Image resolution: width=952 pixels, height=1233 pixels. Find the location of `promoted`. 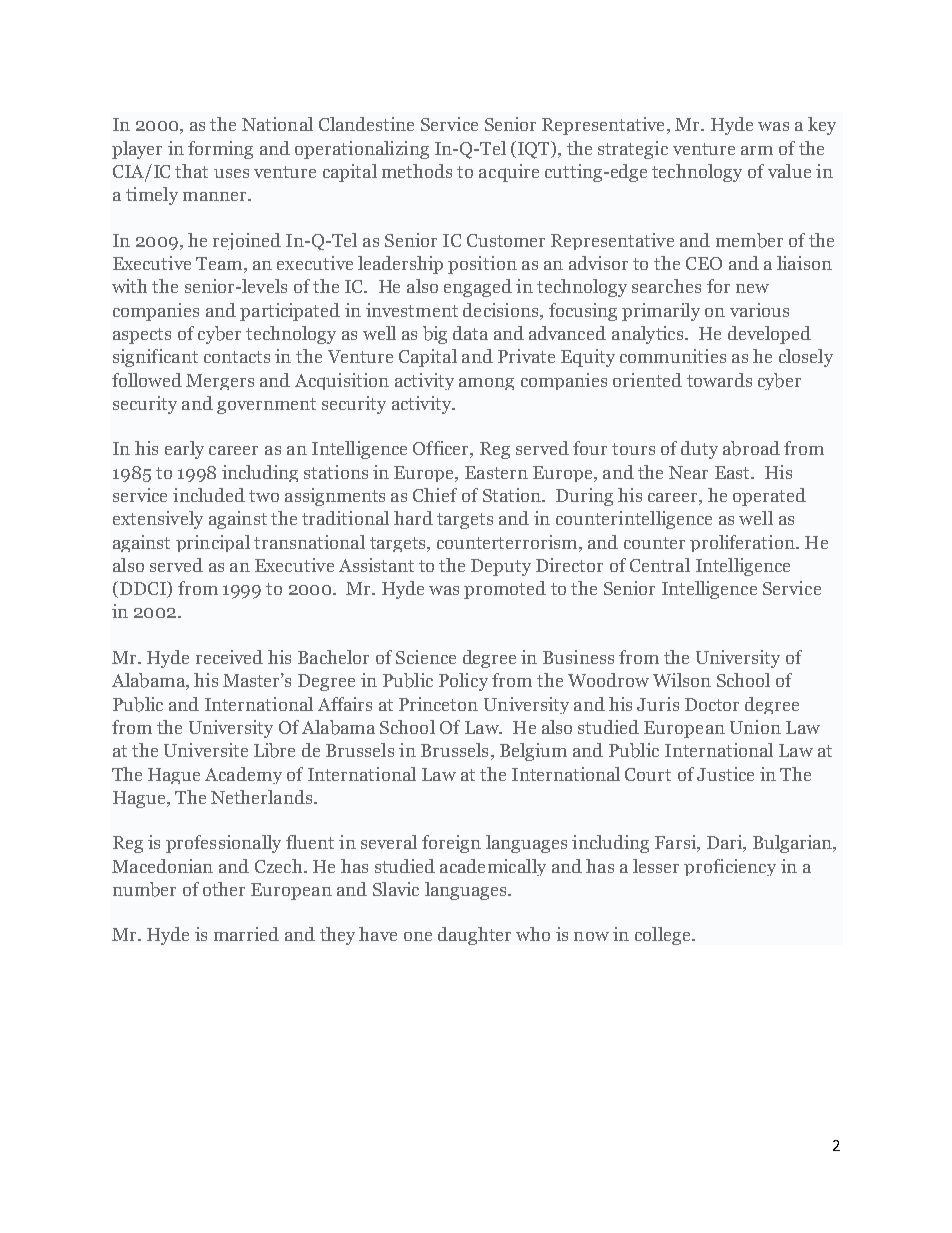

promoted is located at coordinates (505, 590).
